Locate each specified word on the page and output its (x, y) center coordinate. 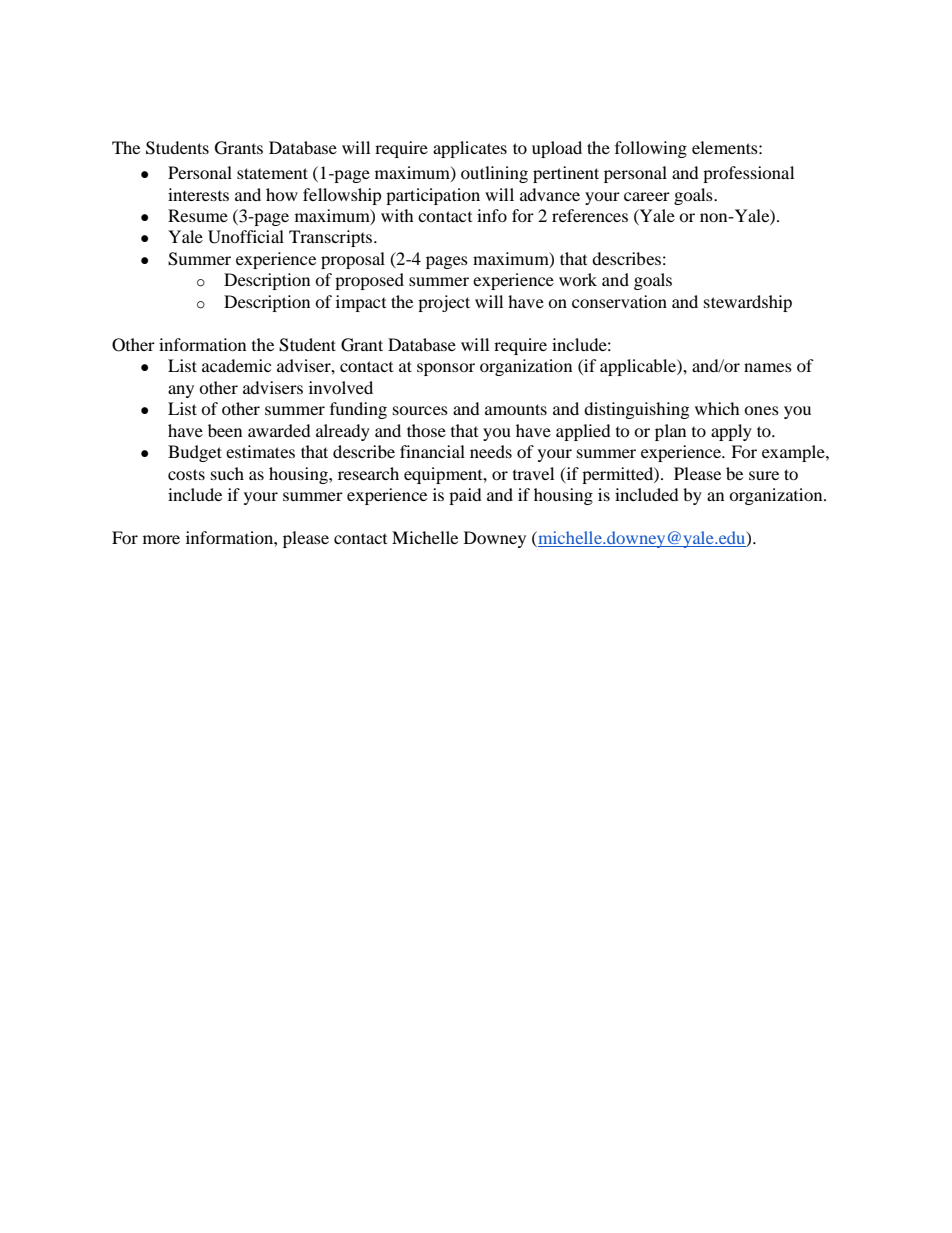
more (161, 539)
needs (491, 451)
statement (272, 173)
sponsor (446, 369)
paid (465, 496)
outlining (494, 174)
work (578, 279)
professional (748, 174)
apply (731, 432)
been (225, 430)
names (768, 367)
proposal (353, 260)
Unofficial (246, 237)
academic (236, 365)
